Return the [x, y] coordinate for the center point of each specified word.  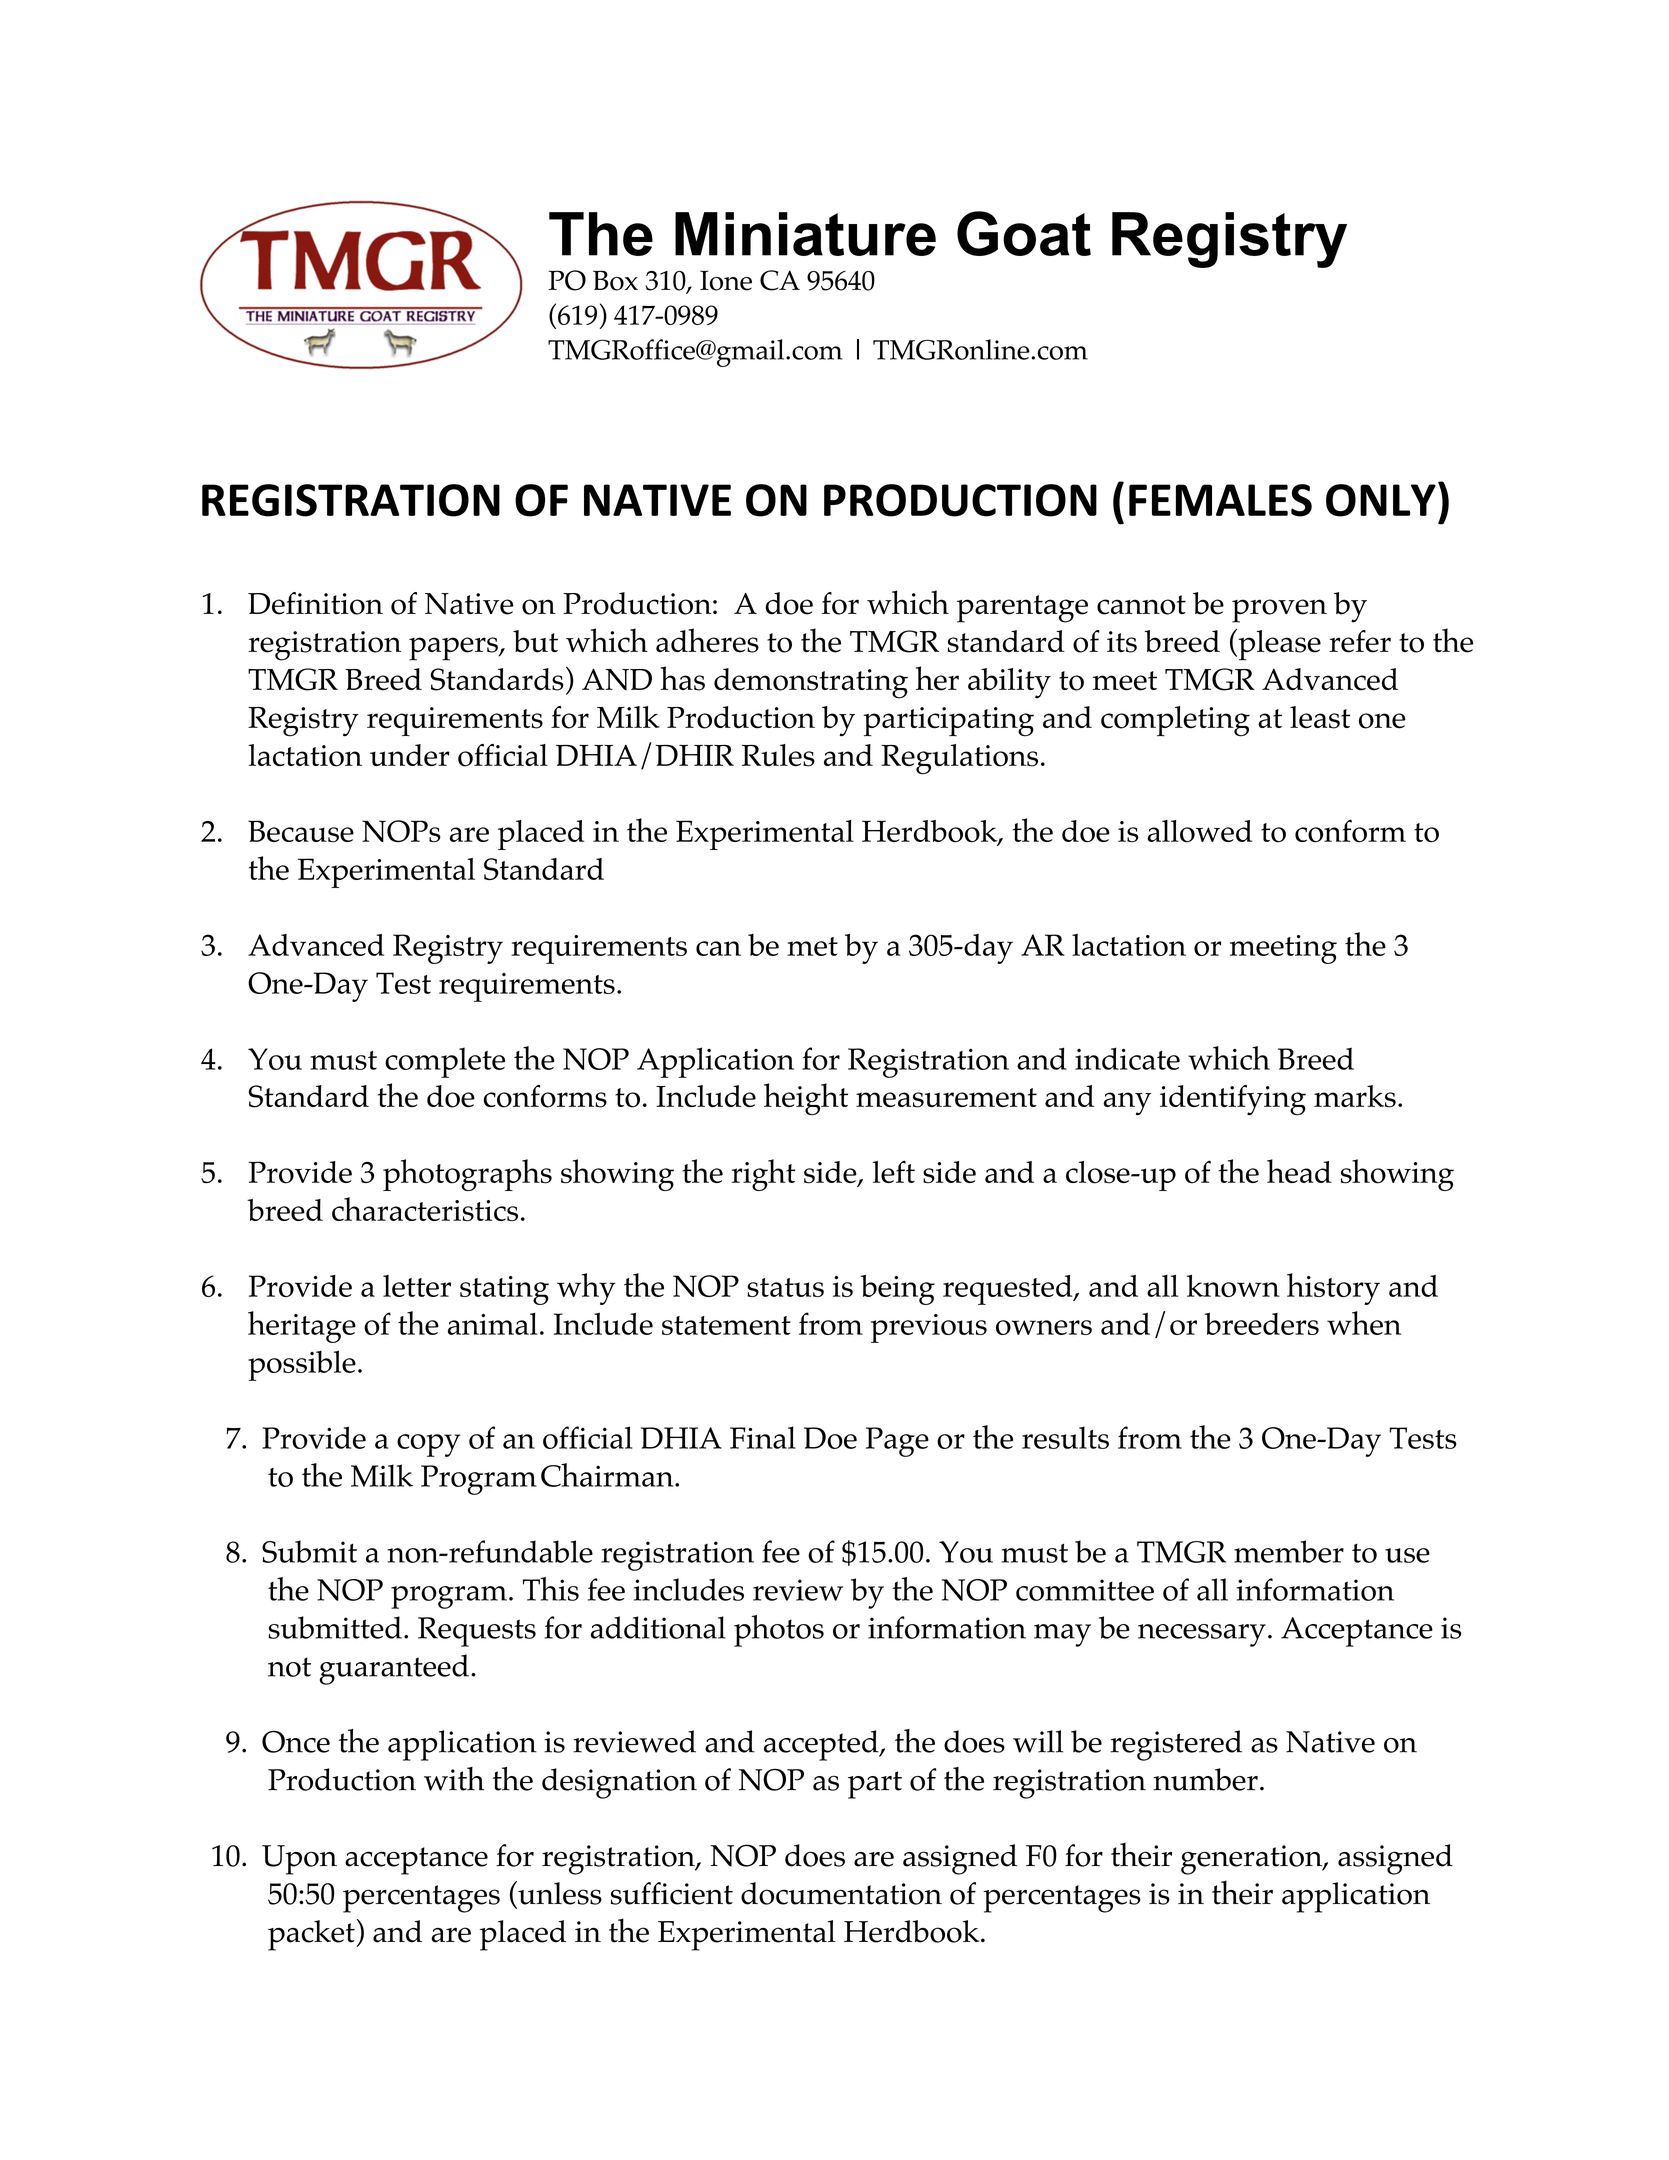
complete [445, 1062]
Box [615, 280]
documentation [841, 1893]
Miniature [805, 234]
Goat [1024, 233]
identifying [1233, 1100]
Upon [299, 1860]
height [806, 1099]
